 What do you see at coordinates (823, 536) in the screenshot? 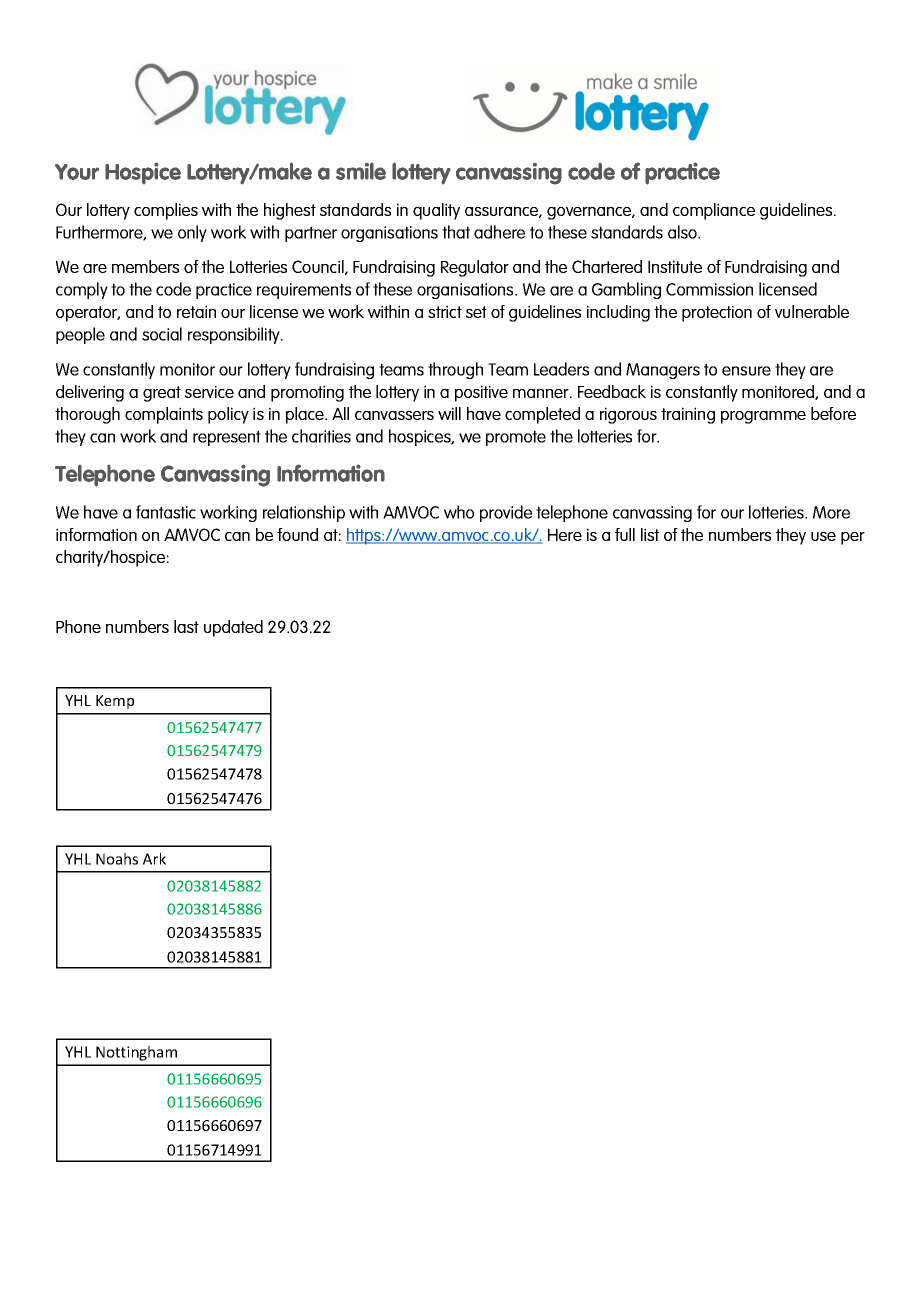
I see `use` at bounding box center [823, 536].
